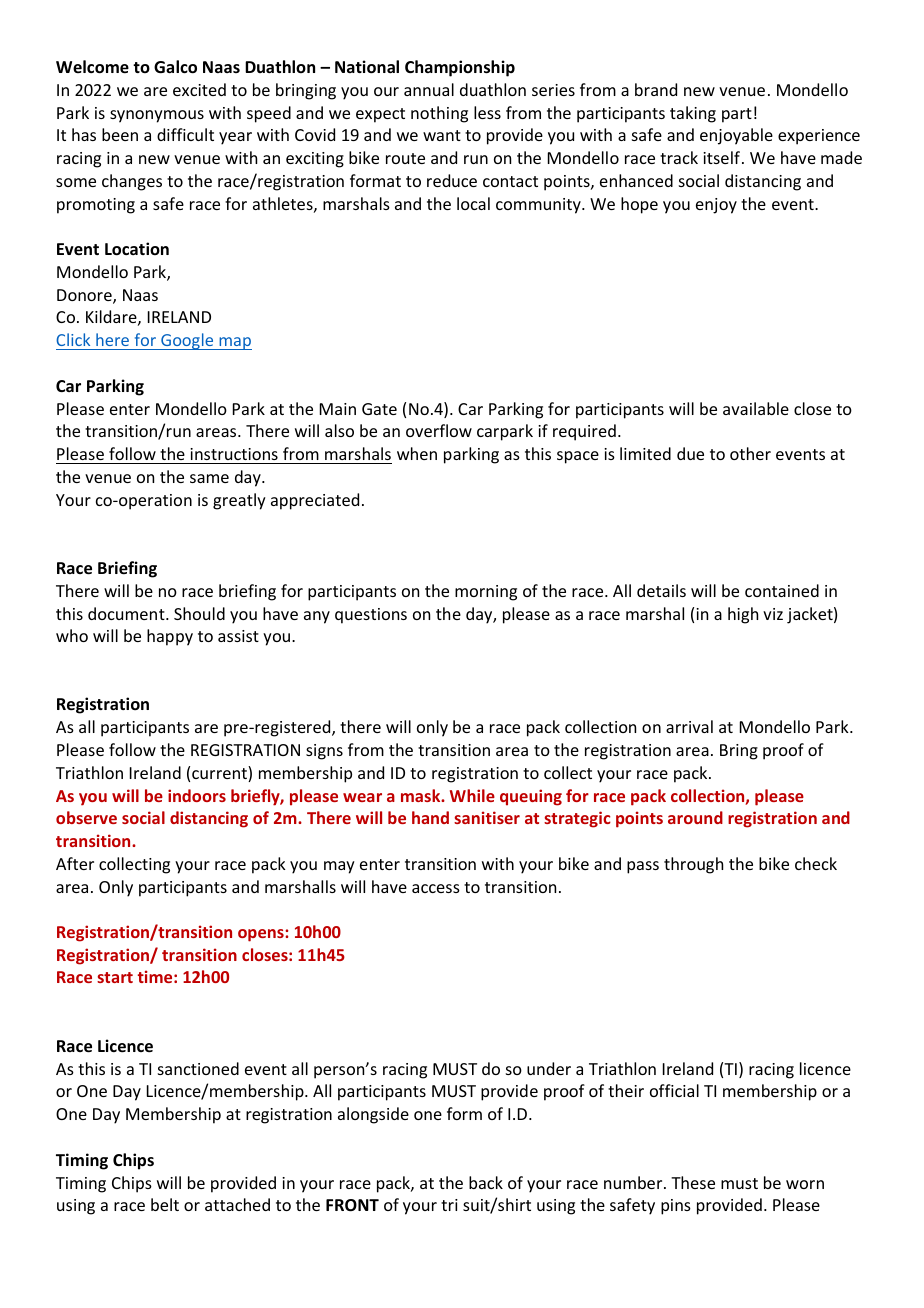  Describe the element at coordinates (486, 1182) in the screenshot. I see `back` at that location.
